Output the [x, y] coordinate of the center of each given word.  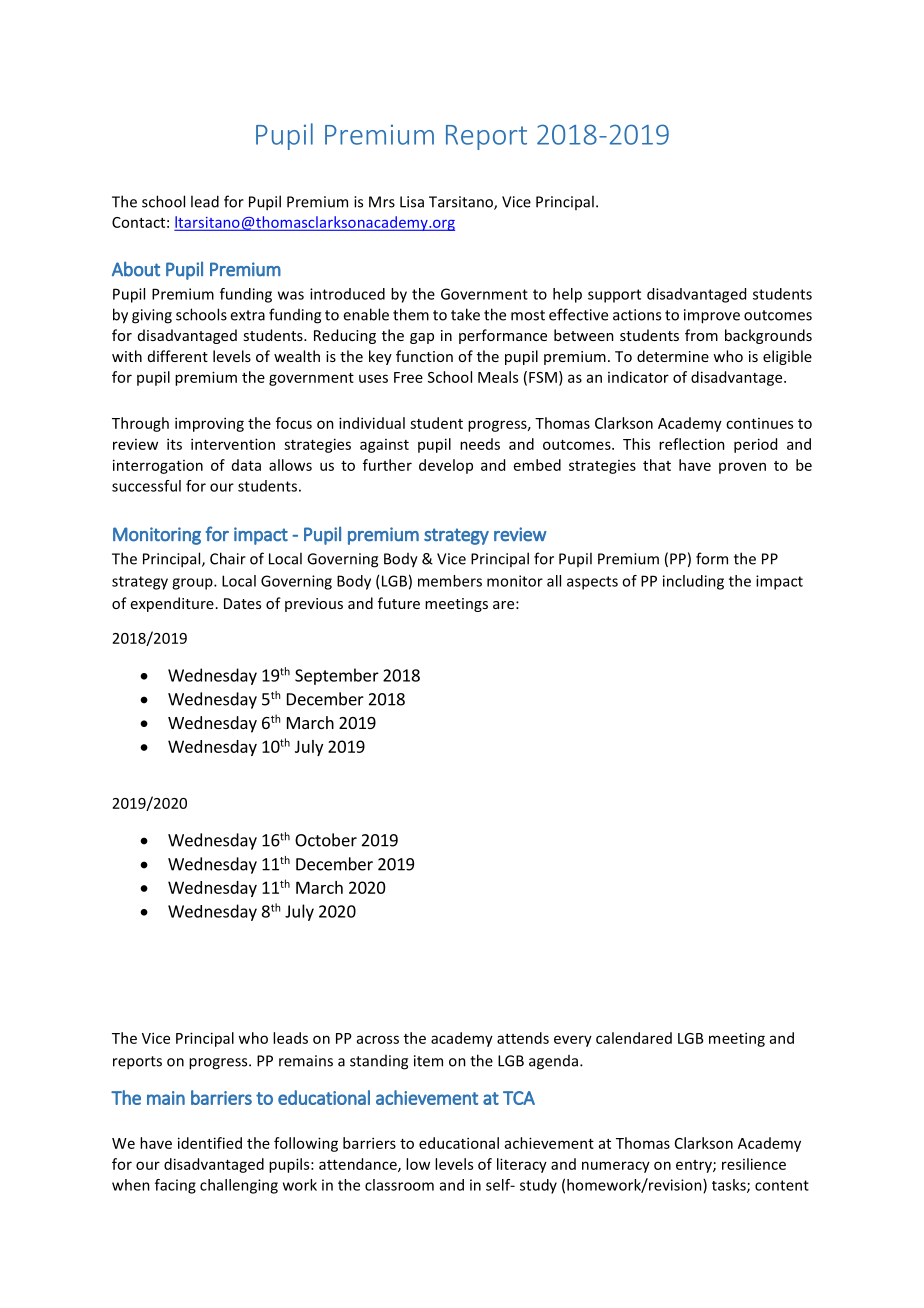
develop [446, 466]
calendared [634, 1038]
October [326, 840]
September [337, 676]
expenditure [172, 604]
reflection [692, 444]
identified [210, 1143]
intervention [233, 444]
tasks [730, 1186]
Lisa [412, 202]
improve [712, 316]
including [693, 582]
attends [523, 1038]
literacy [522, 1165]
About [136, 269]
